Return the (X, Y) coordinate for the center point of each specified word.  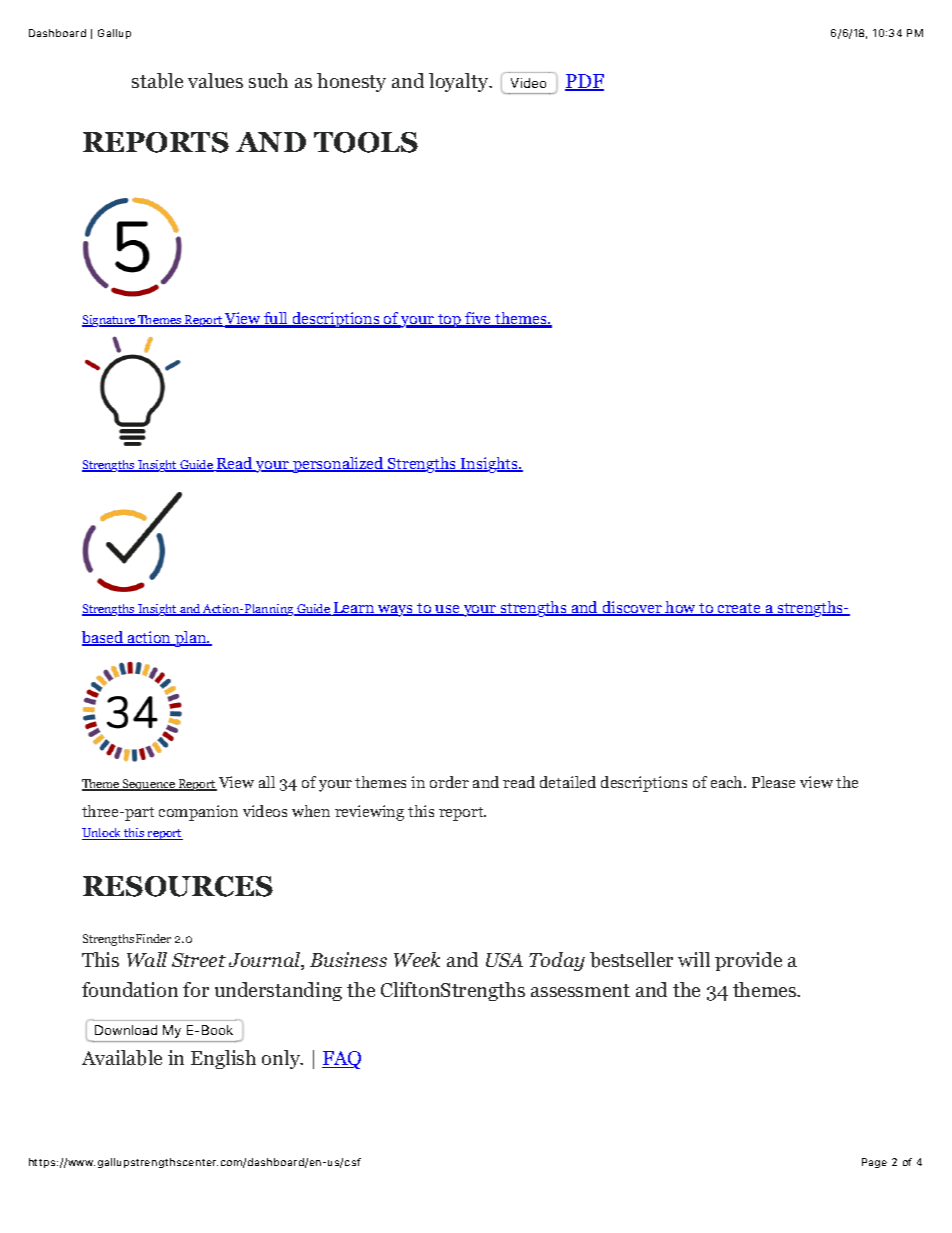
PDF (584, 82)
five (479, 319)
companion (198, 813)
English (223, 1059)
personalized (338, 465)
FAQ (341, 1060)
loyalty (460, 82)
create (739, 609)
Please (773, 782)
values (215, 80)
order (449, 782)
